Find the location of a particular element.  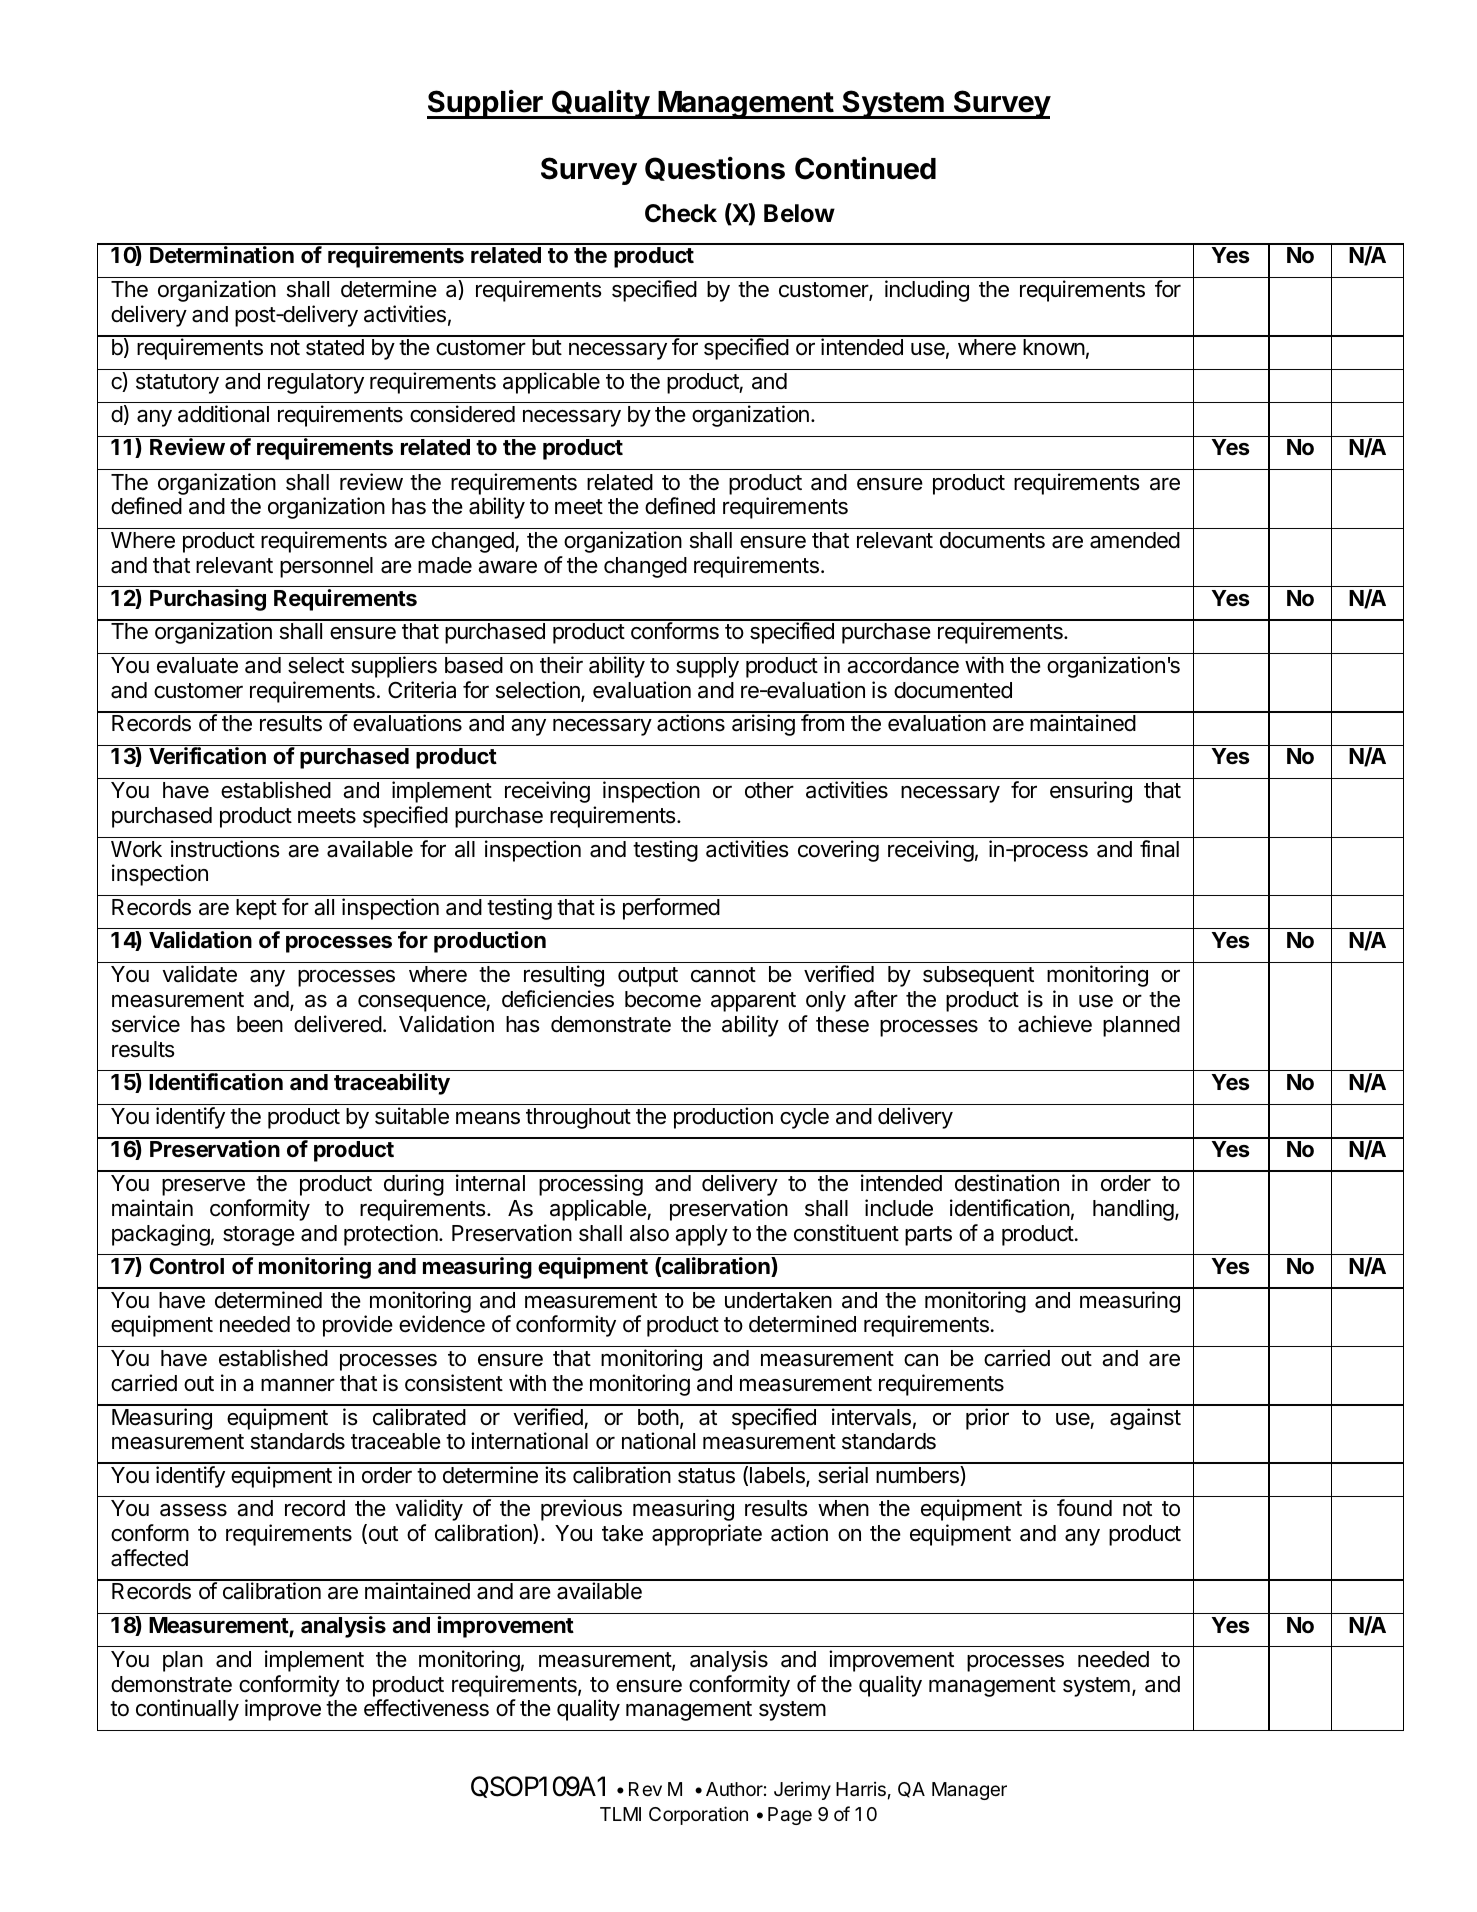

achieve is located at coordinates (1055, 1024).
